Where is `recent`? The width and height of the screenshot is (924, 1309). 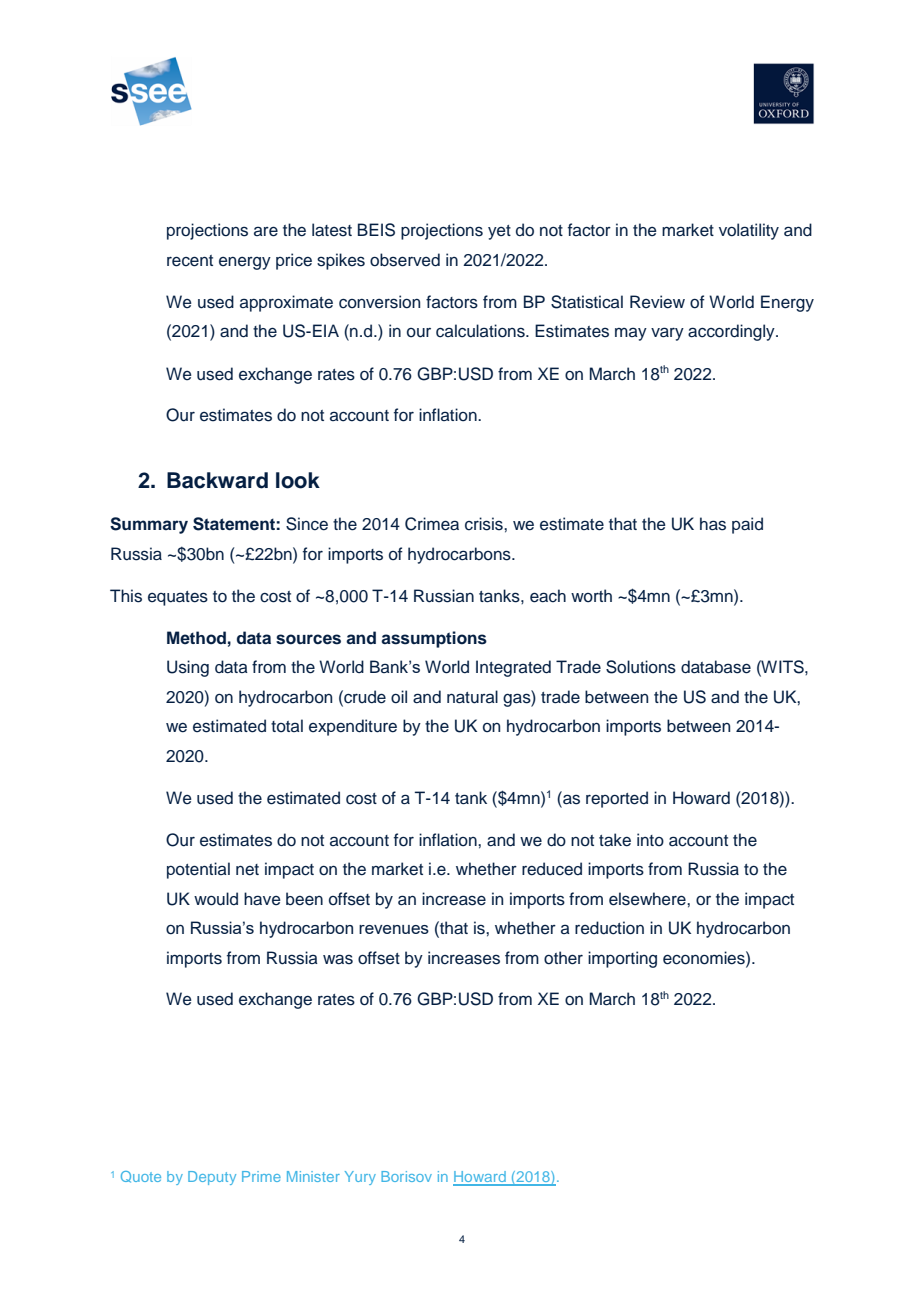 recent is located at coordinates (190, 261).
